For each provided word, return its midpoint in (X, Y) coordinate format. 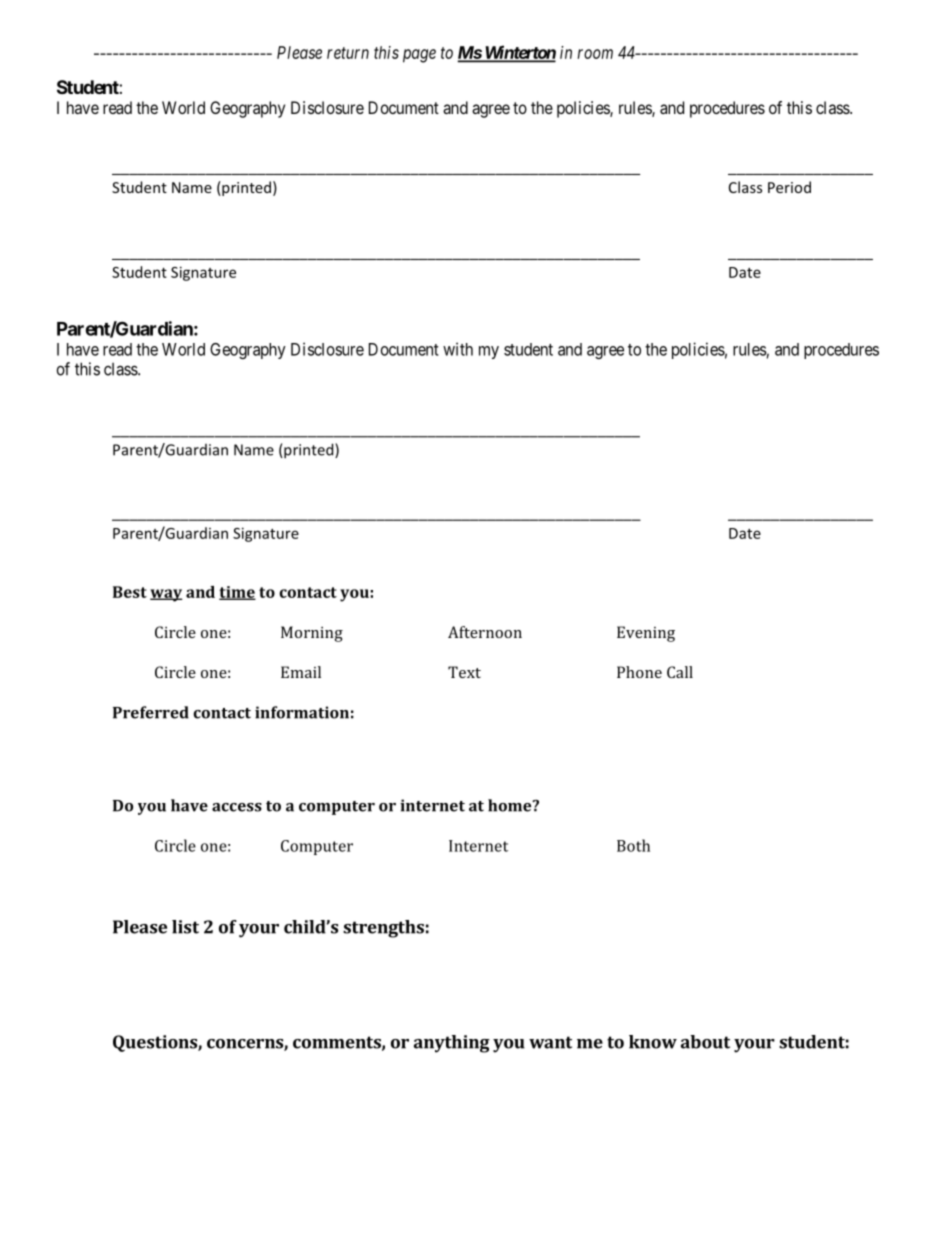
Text (464, 672)
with (458, 349)
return (348, 53)
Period (789, 187)
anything (452, 1044)
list (185, 927)
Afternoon (485, 632)
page (419, 56)
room (595, 54)
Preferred (151, 712)
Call (680, 672)
